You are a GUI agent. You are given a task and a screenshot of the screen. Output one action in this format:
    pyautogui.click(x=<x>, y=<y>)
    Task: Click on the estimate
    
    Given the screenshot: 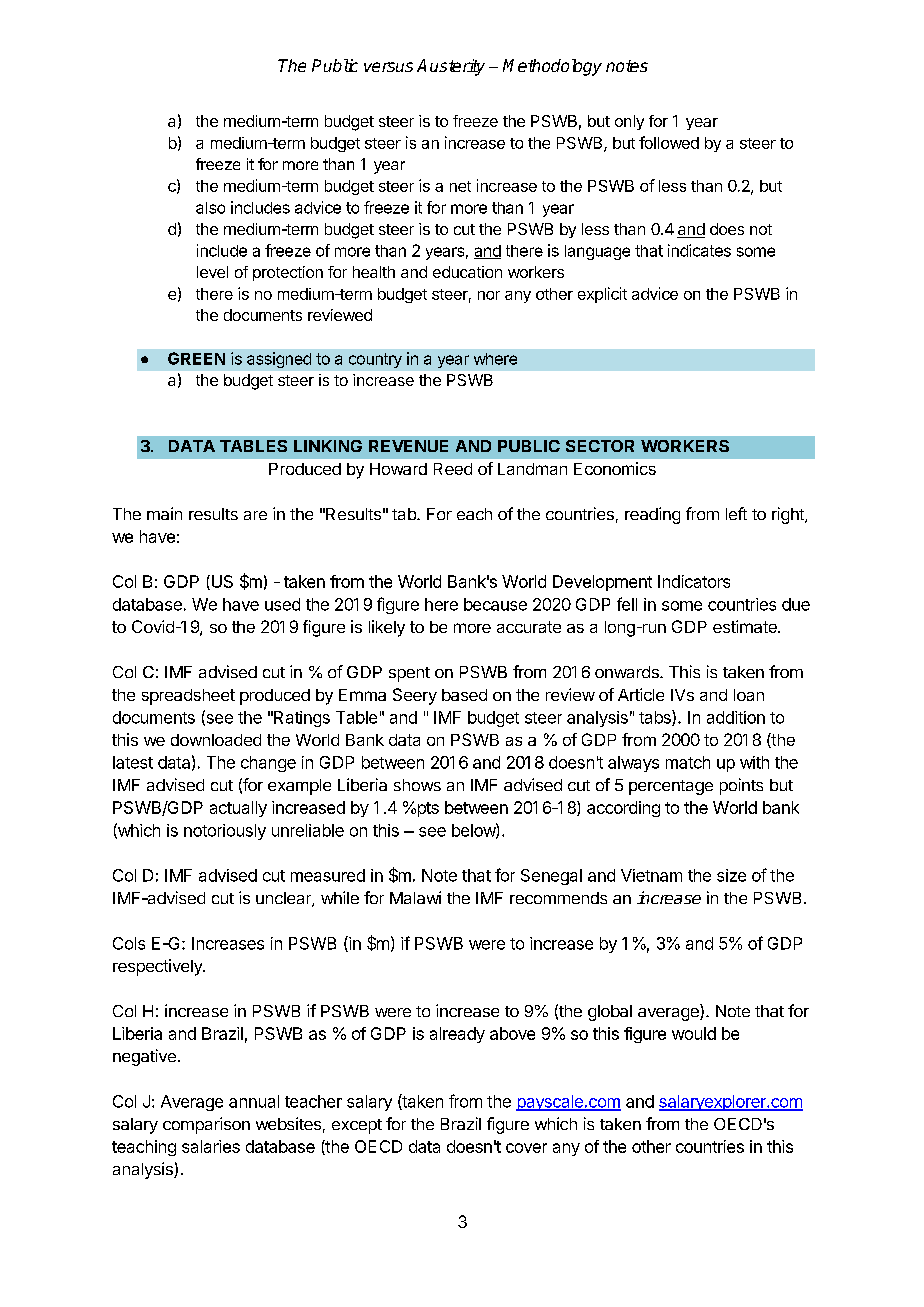 What is the action you would take?
    pyautogui.click(x=746, y=626)
